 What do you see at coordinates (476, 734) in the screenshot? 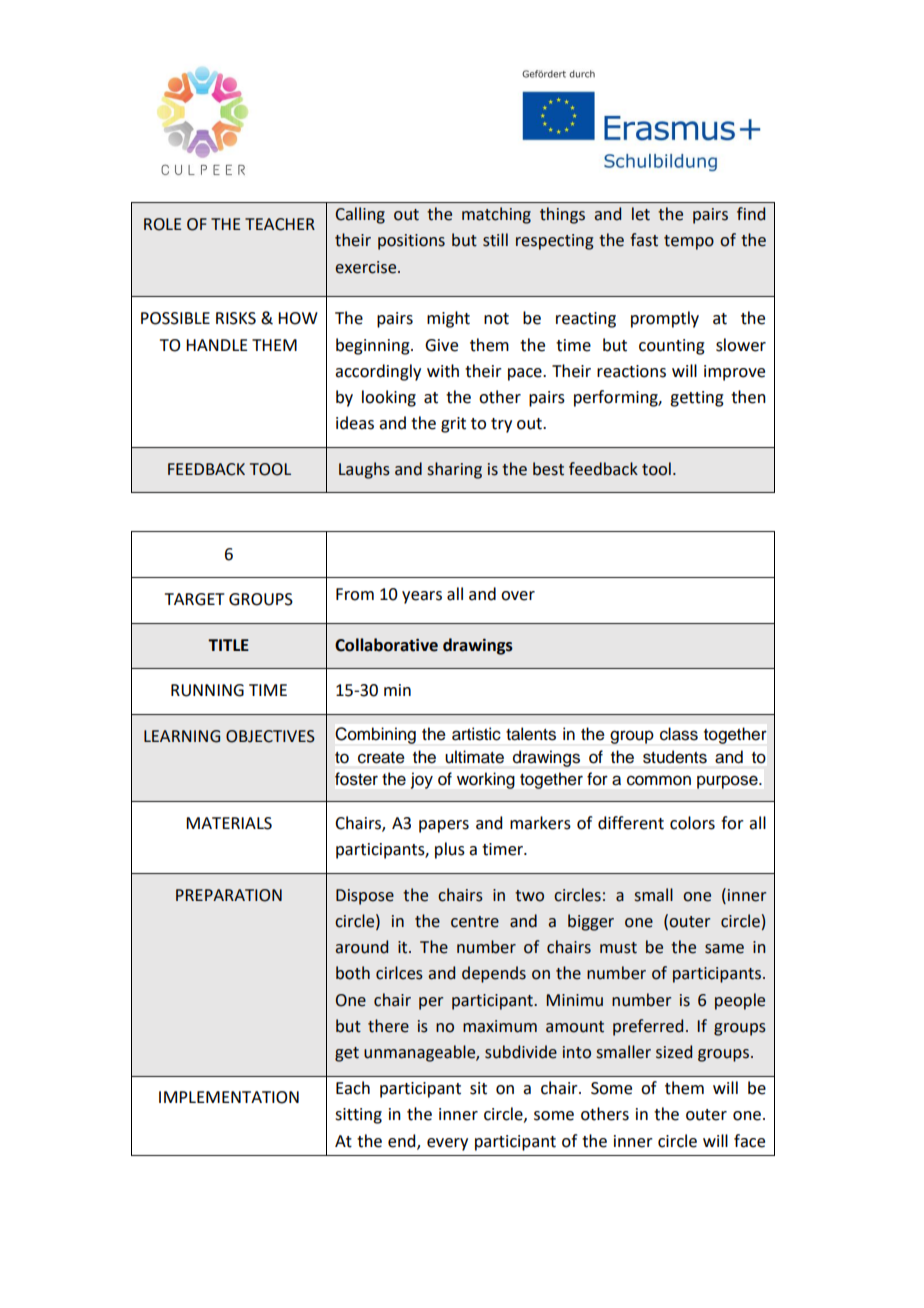
I see `artistic` at bounding box center [476, 734].
